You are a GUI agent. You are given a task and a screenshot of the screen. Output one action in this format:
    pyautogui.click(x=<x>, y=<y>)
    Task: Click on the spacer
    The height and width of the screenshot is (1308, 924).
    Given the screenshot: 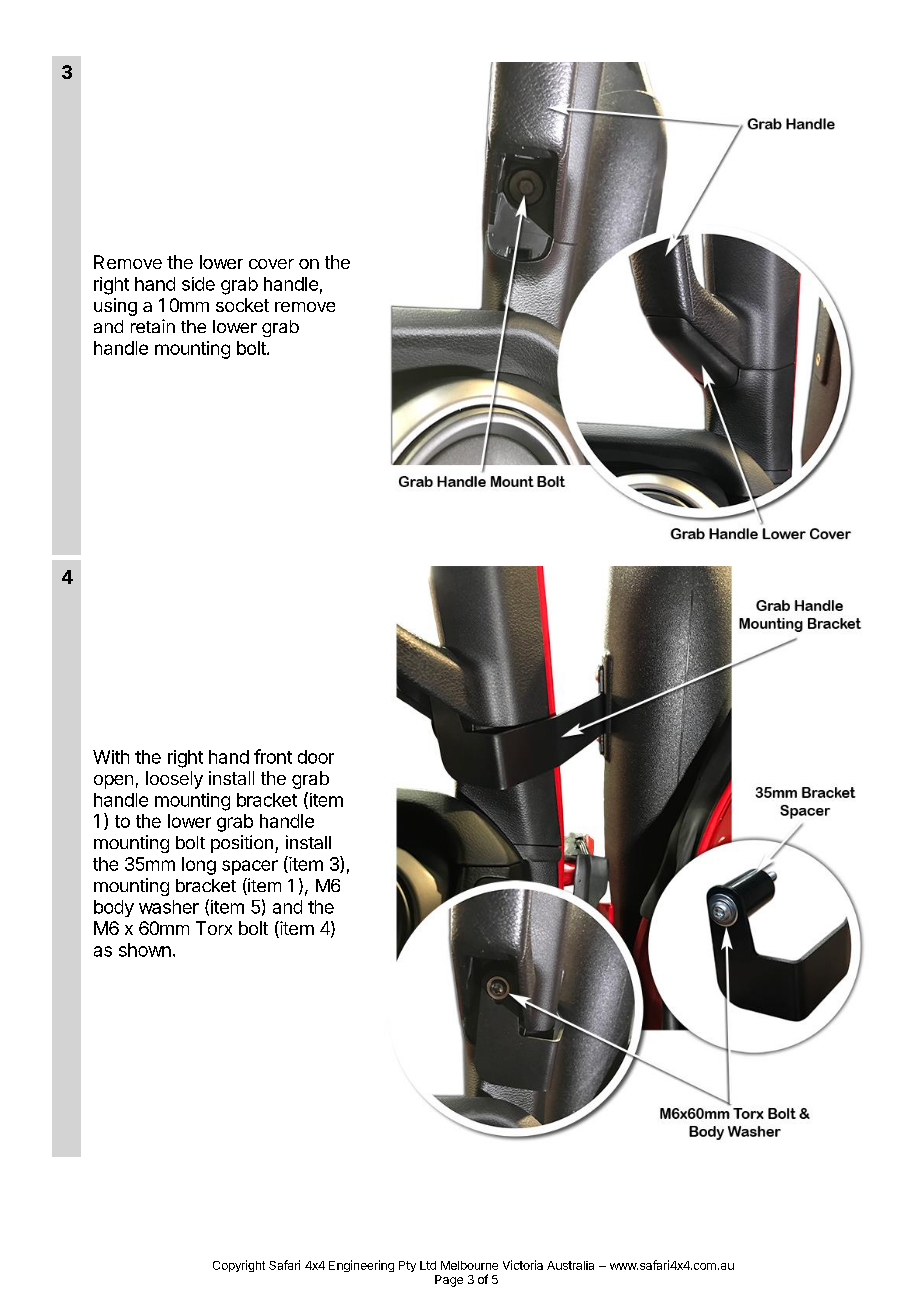 What is the action you would take?
    pyautogui.click(x=250, y=867)
